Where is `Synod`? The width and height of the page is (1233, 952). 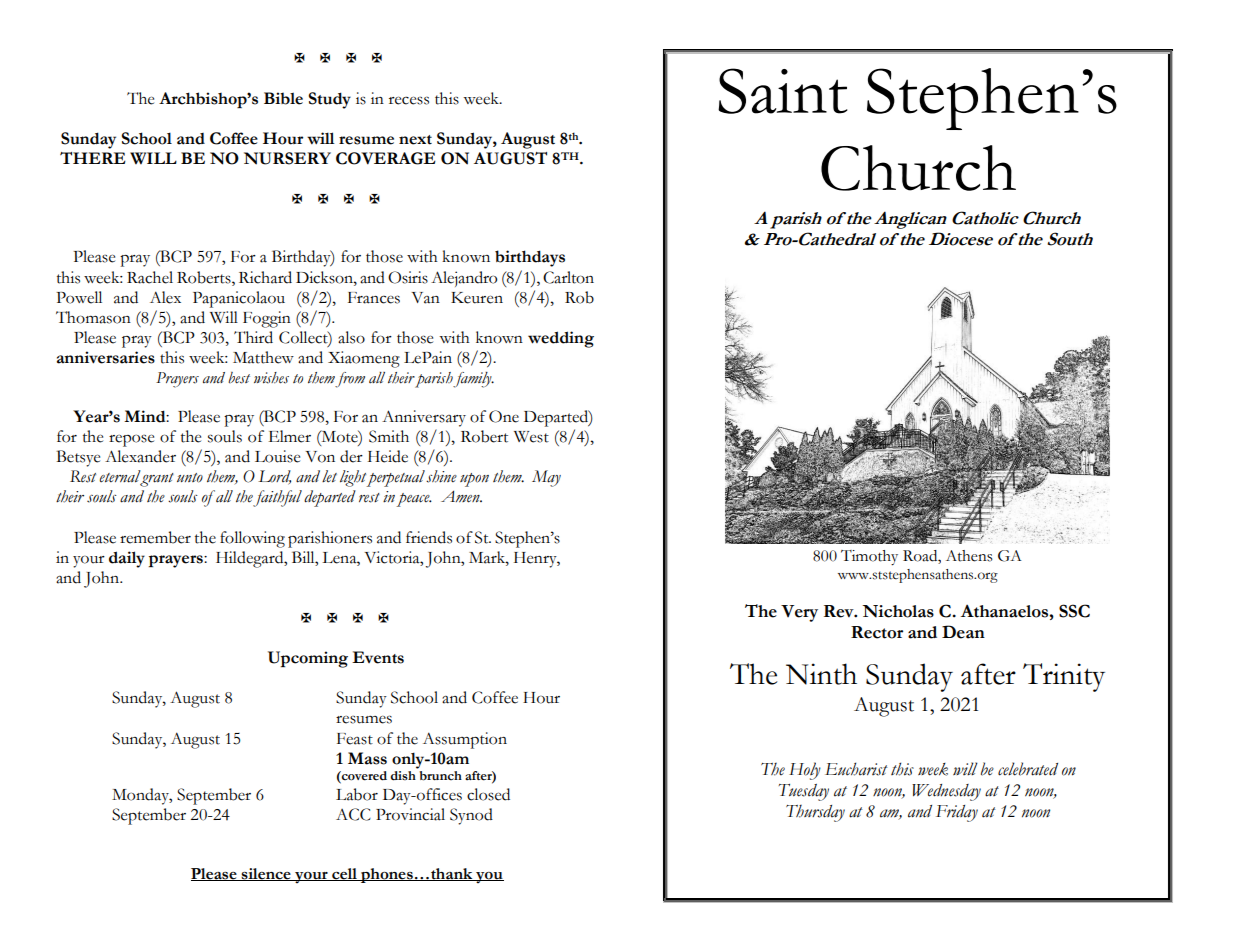
Synod is located at coordinates (471, 816).
